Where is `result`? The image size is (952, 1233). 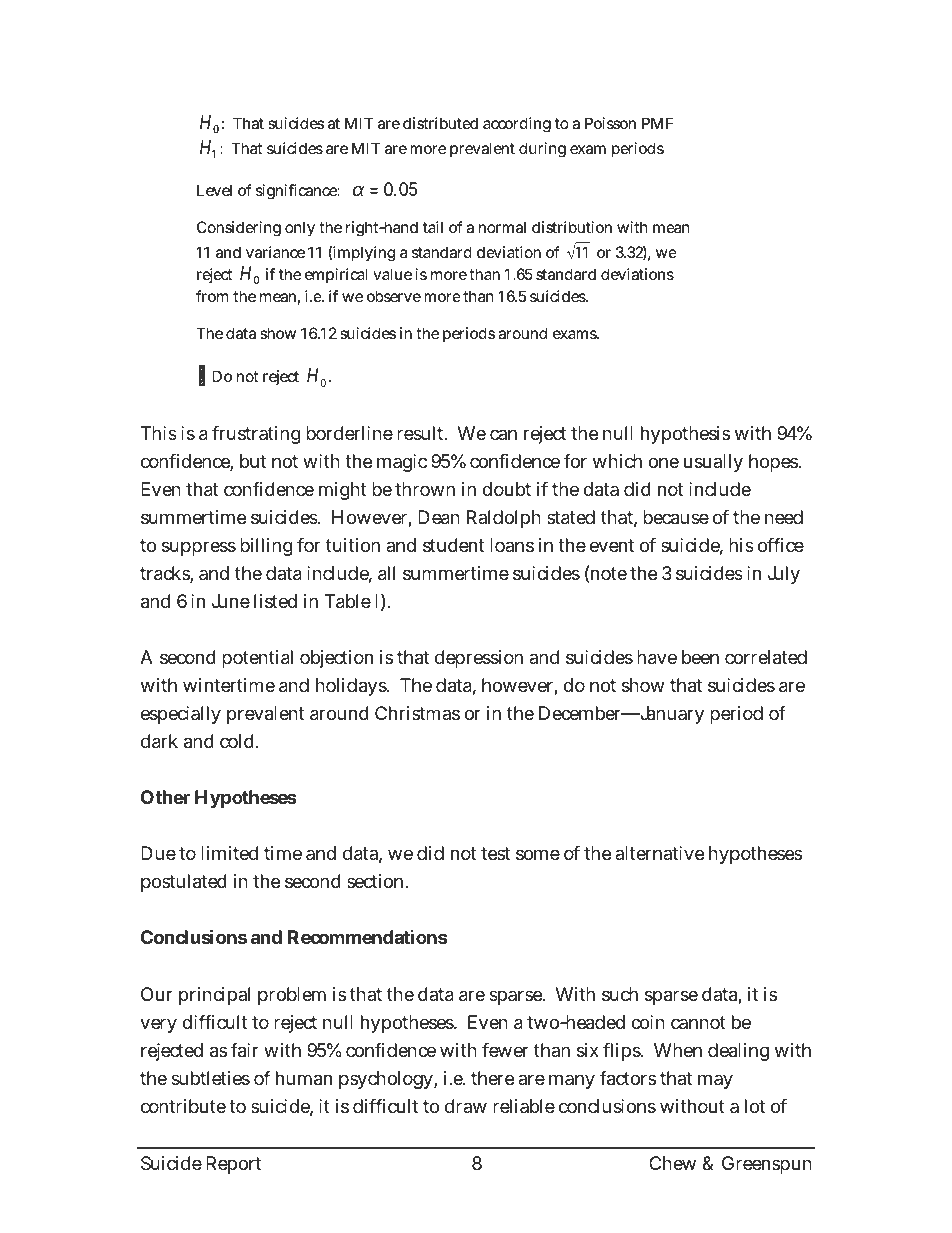 result is located at coordinates (422, 433).
